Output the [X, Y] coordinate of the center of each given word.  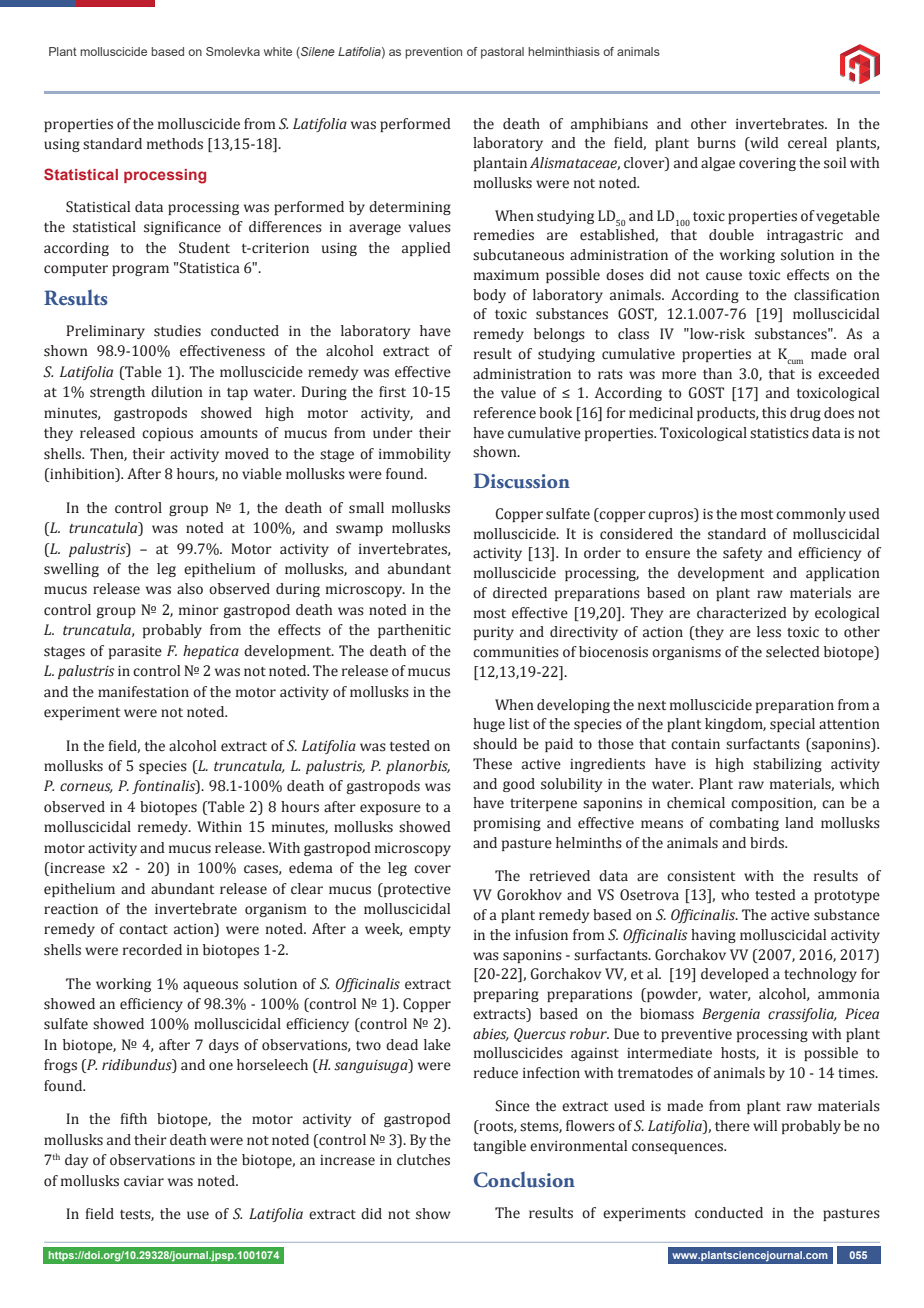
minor [199, 610]
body [489, 296]
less [769, 632]
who [735, 895]
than [717, 373]
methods [175, 144]
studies [177, 331]
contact [143, 930]
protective [416, 890]
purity [494, 633]
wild [763, 144]
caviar [144, 1181]
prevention [433, 53]
